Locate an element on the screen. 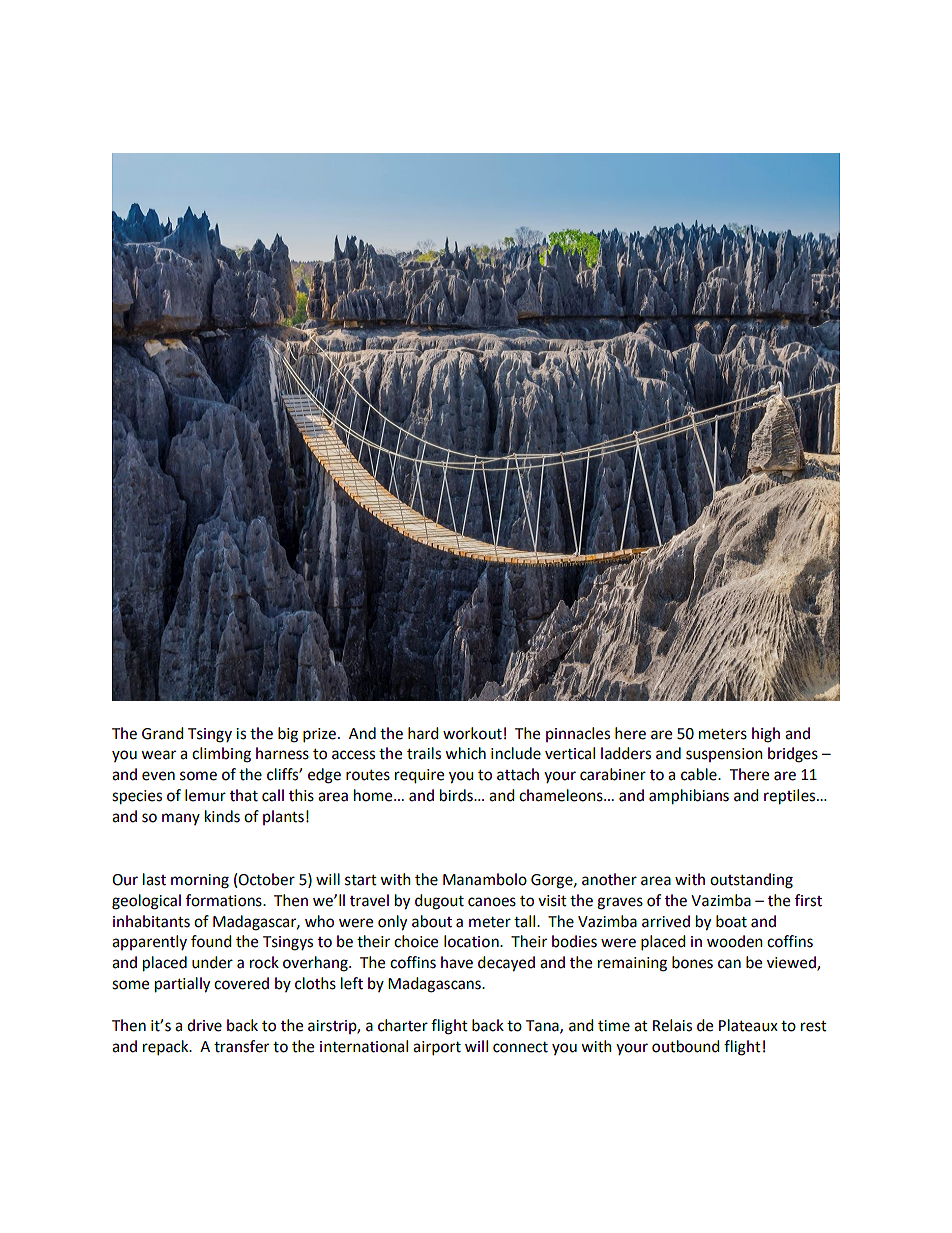 The image size is (952, 1233). transfer is located at coordinates (241, 1046).
